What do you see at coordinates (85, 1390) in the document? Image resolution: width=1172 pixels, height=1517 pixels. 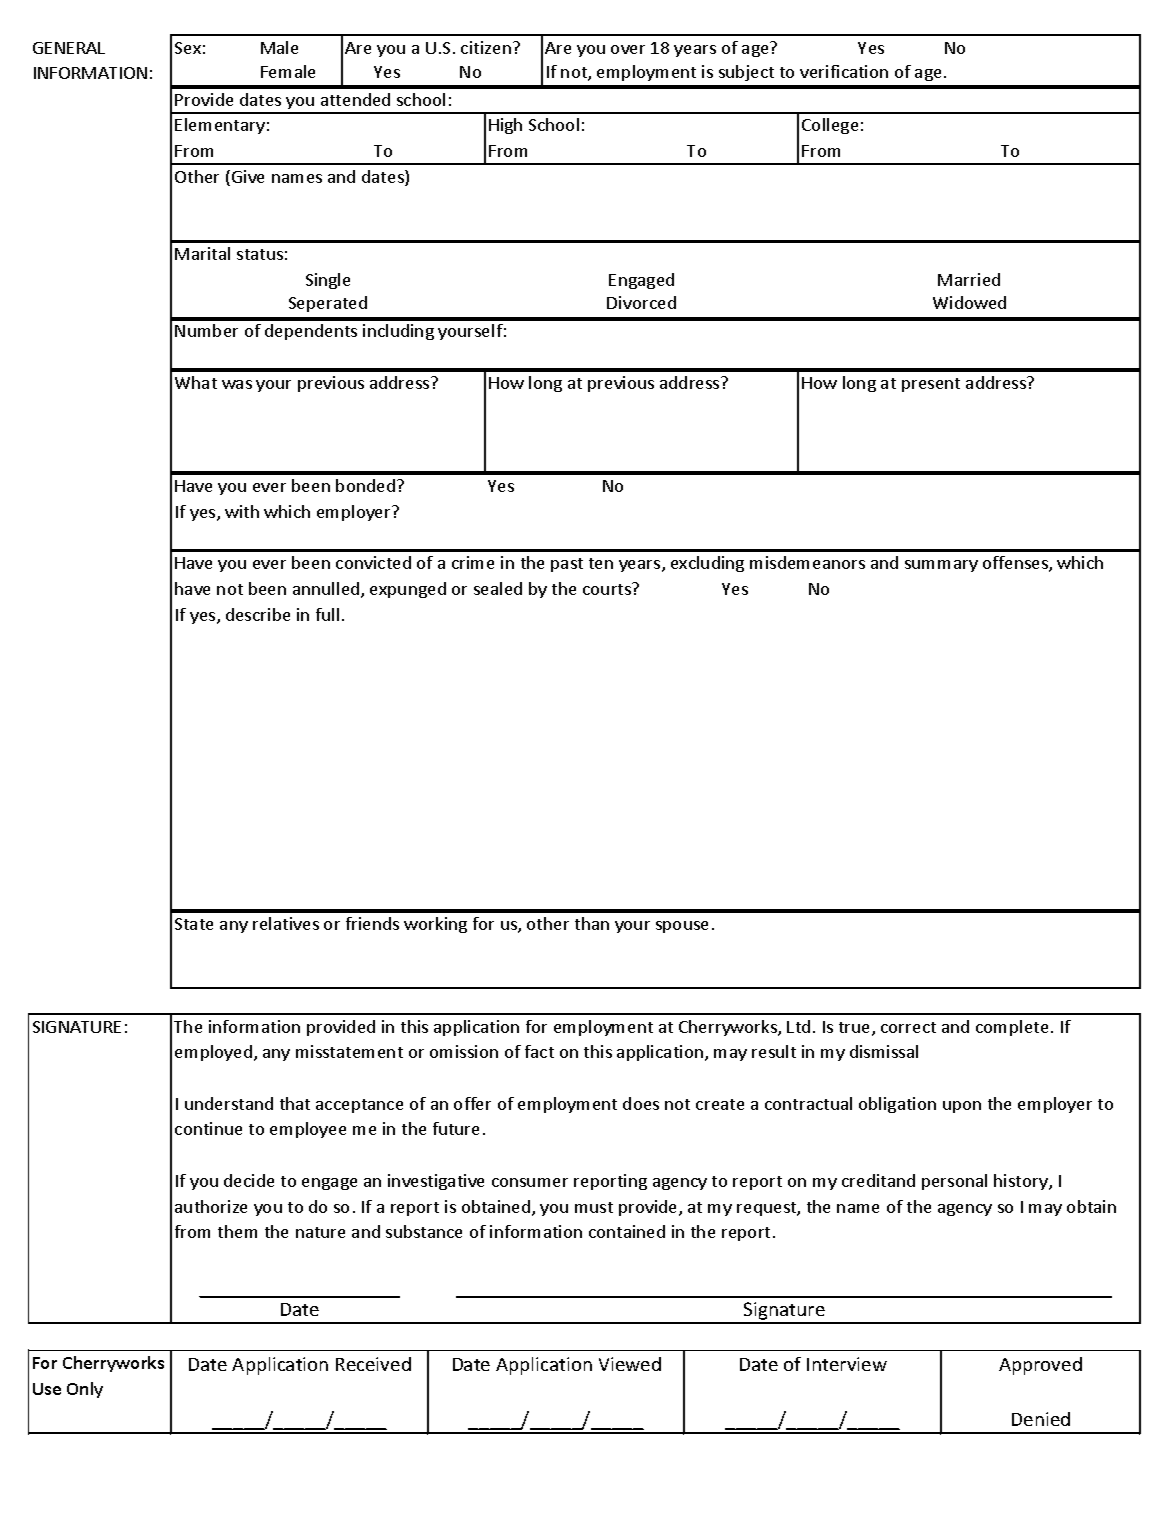 I see `Only` at bounding box center [85, 1390].
